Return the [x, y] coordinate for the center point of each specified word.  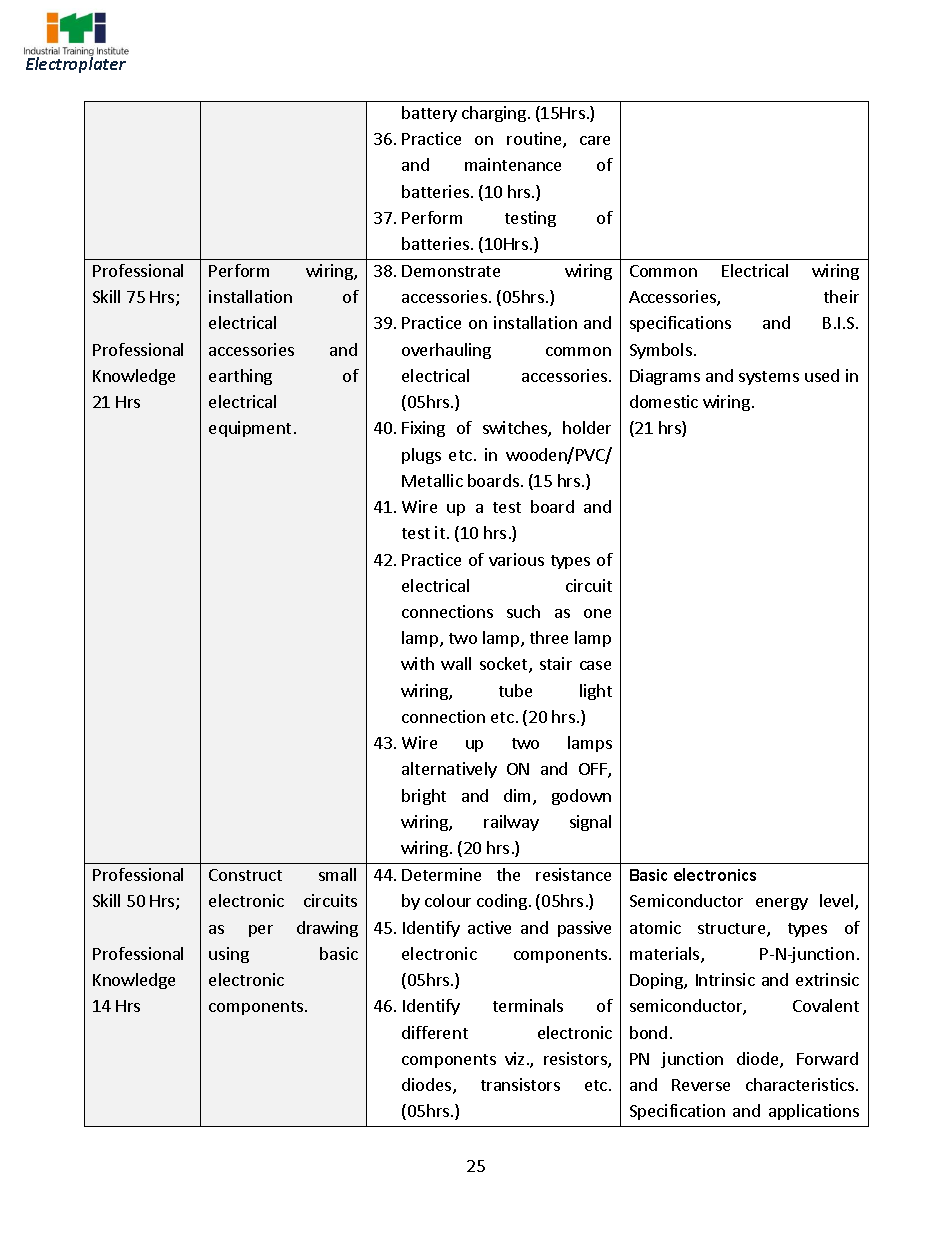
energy [782, 904]
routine [535, 140]
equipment [250, 429]
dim [519, 797]
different [435, 1032]
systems [769, 378]
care [595, 140]
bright [424, 797]
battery [429, 114]
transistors [520, 1084]
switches [516, 429]
